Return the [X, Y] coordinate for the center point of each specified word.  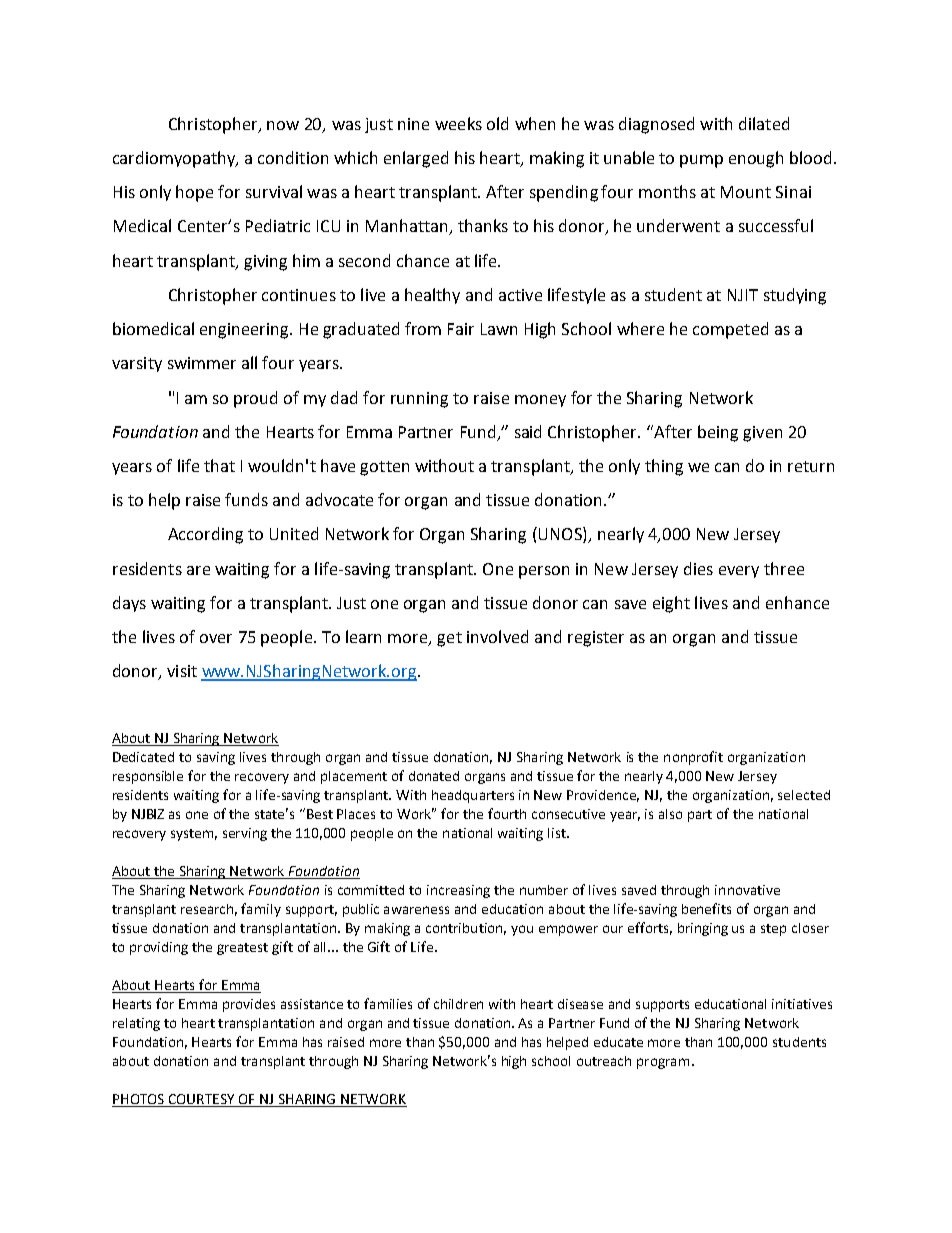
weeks [458, 123]
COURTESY [201, 1099]
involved [497, 636]
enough [756, 159]
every [739, 572]
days [129, 604]
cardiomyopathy [175, 159]
